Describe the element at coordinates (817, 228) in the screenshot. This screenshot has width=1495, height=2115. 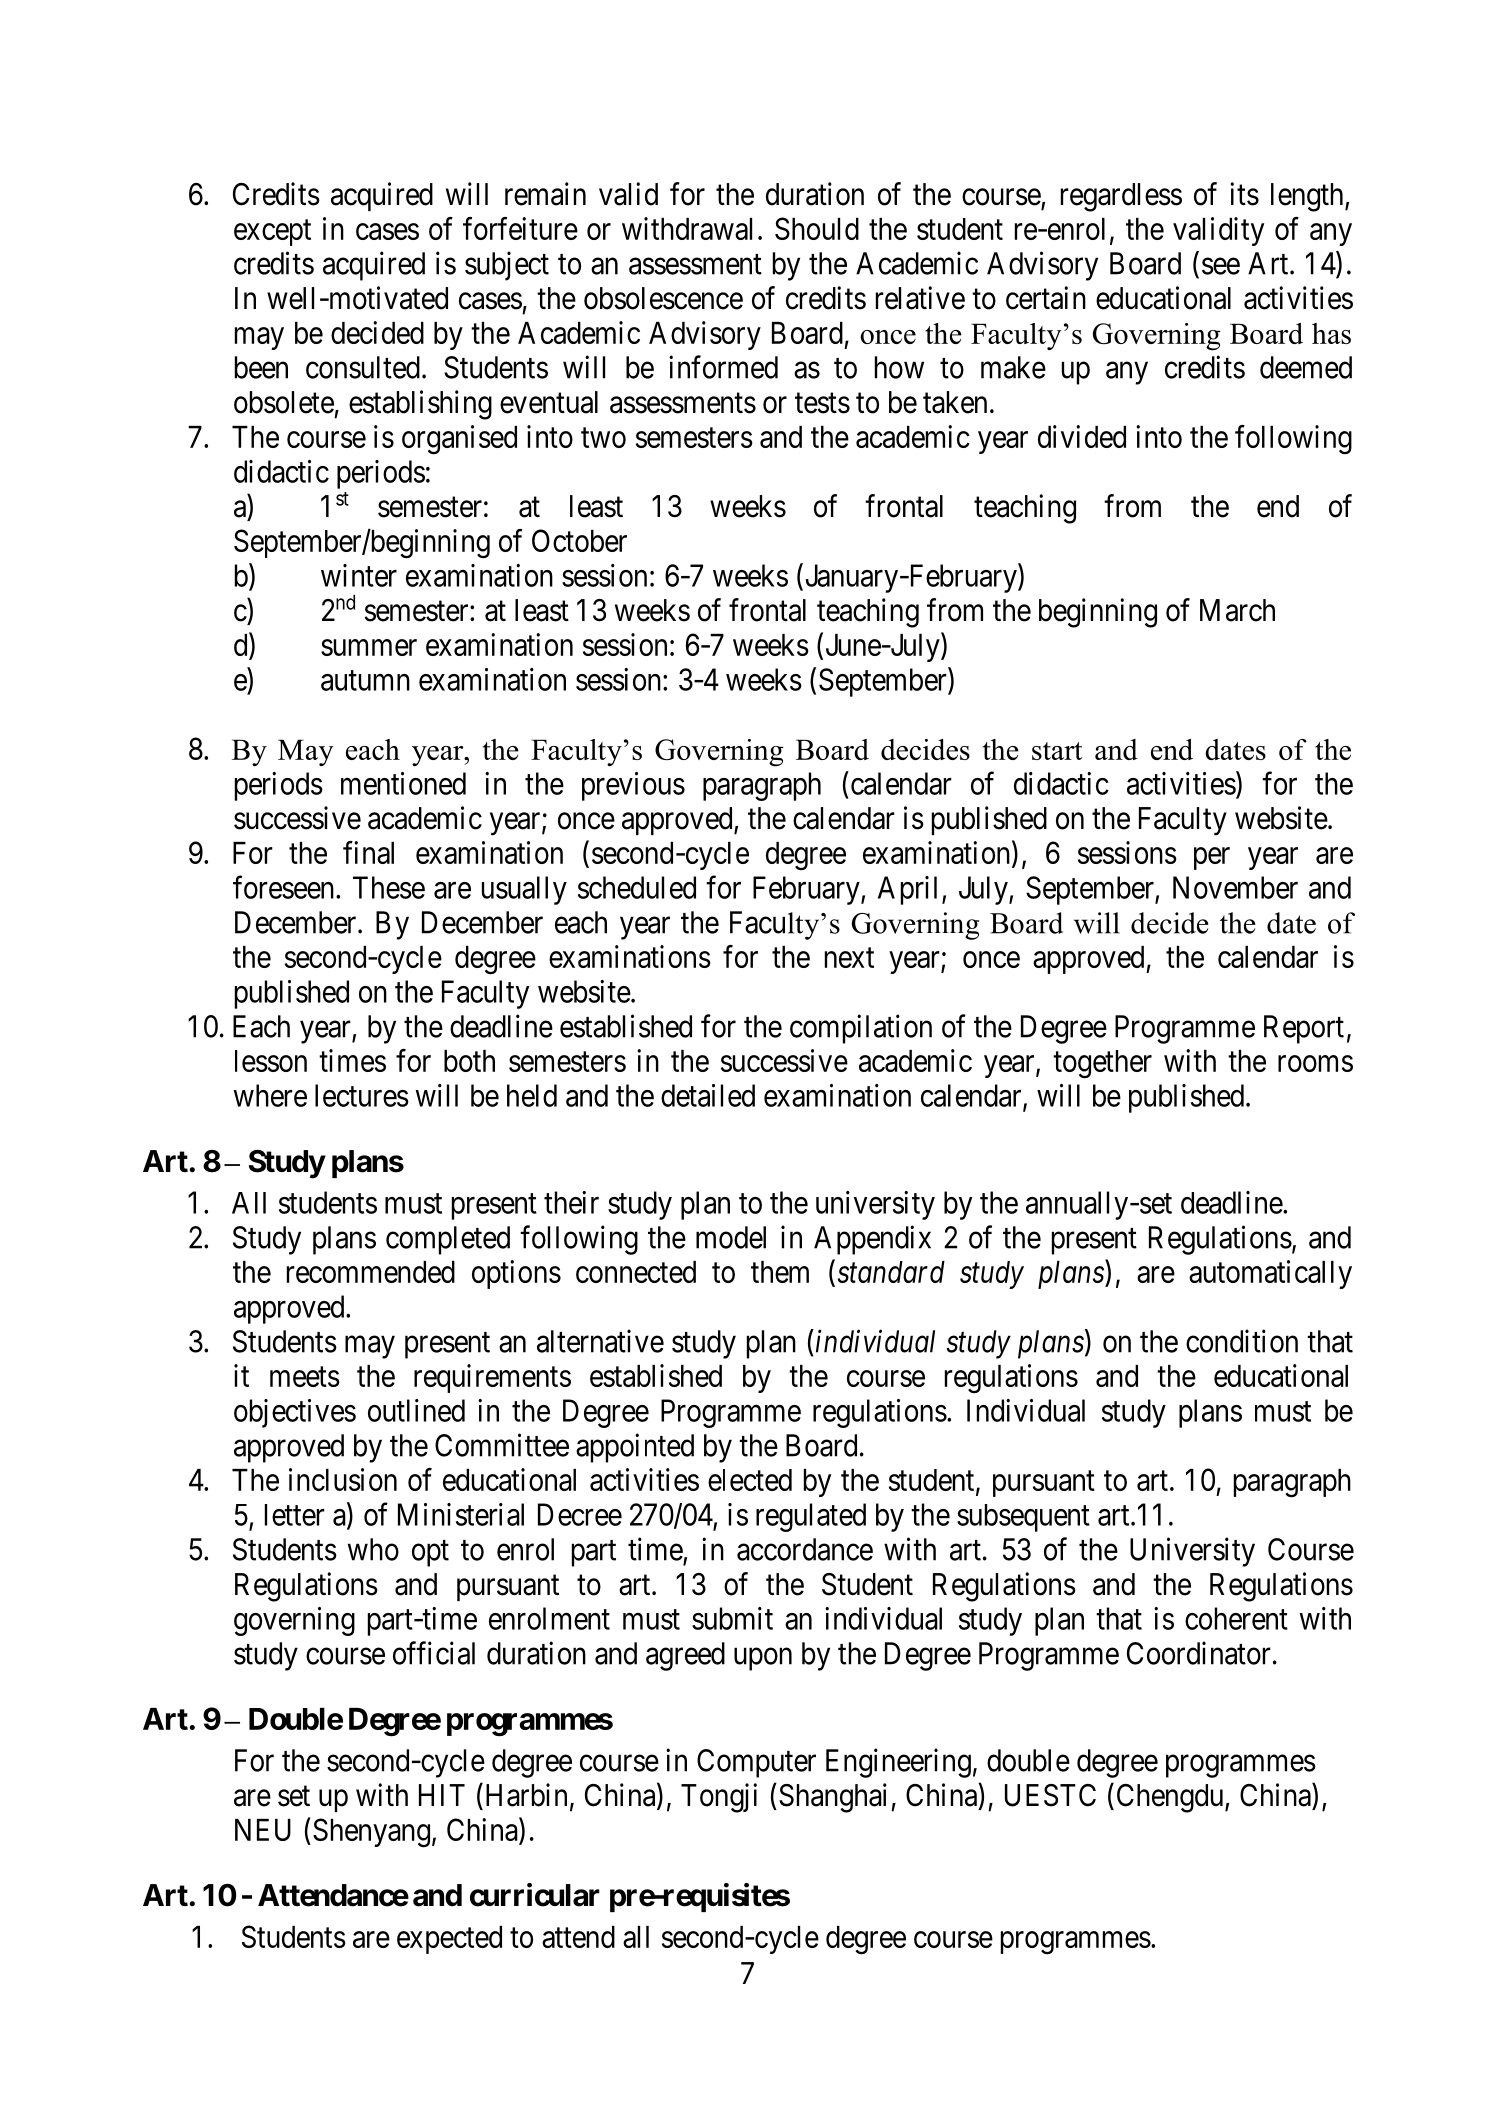
I see `Should` at that location.
